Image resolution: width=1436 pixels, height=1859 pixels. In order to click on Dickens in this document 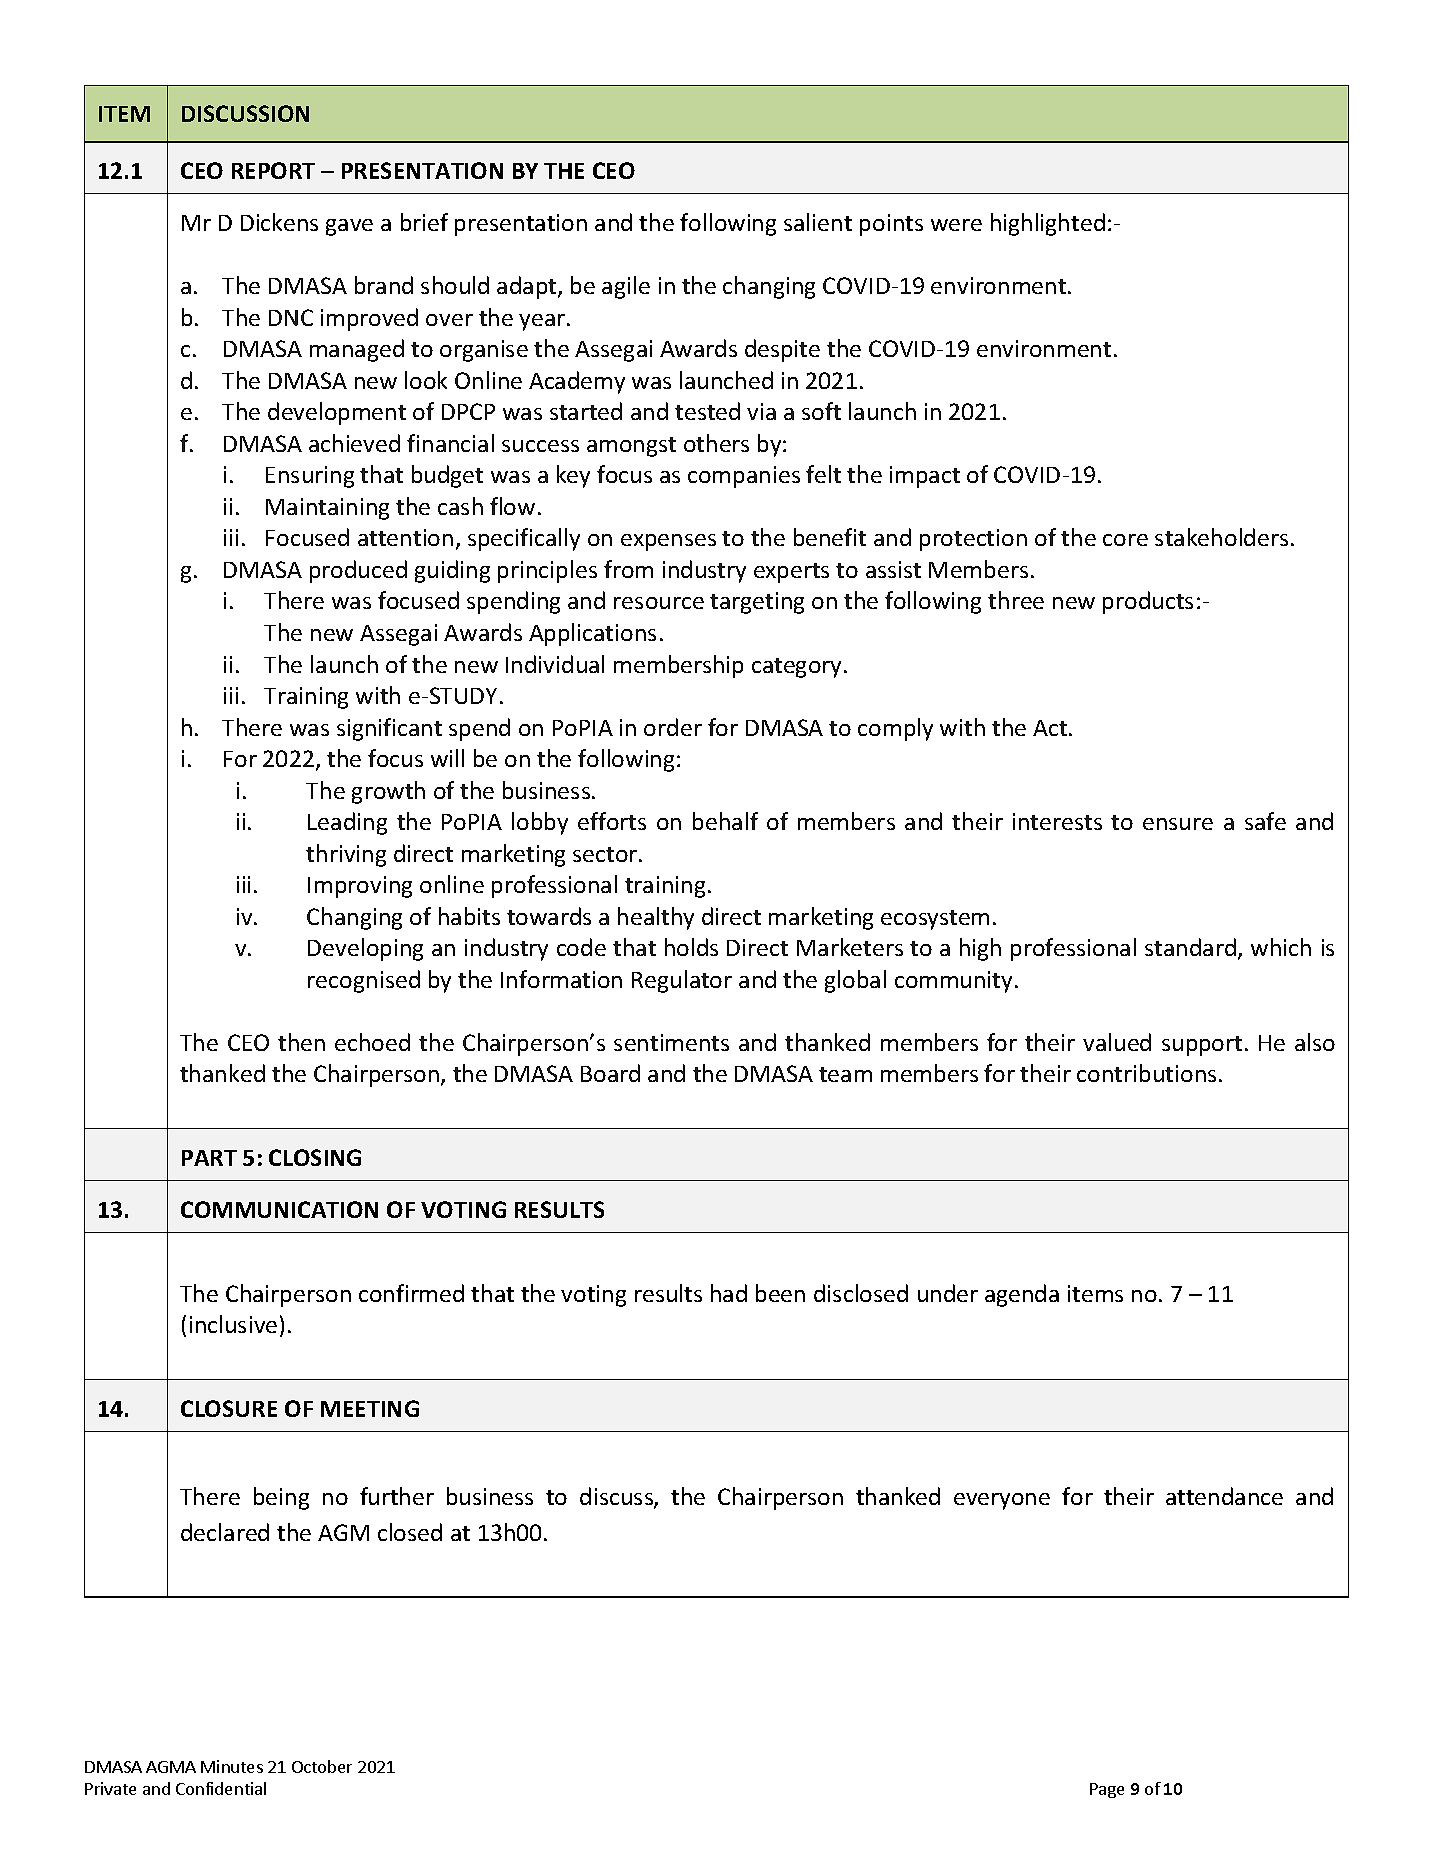, I will do `click(279, 222)`.
